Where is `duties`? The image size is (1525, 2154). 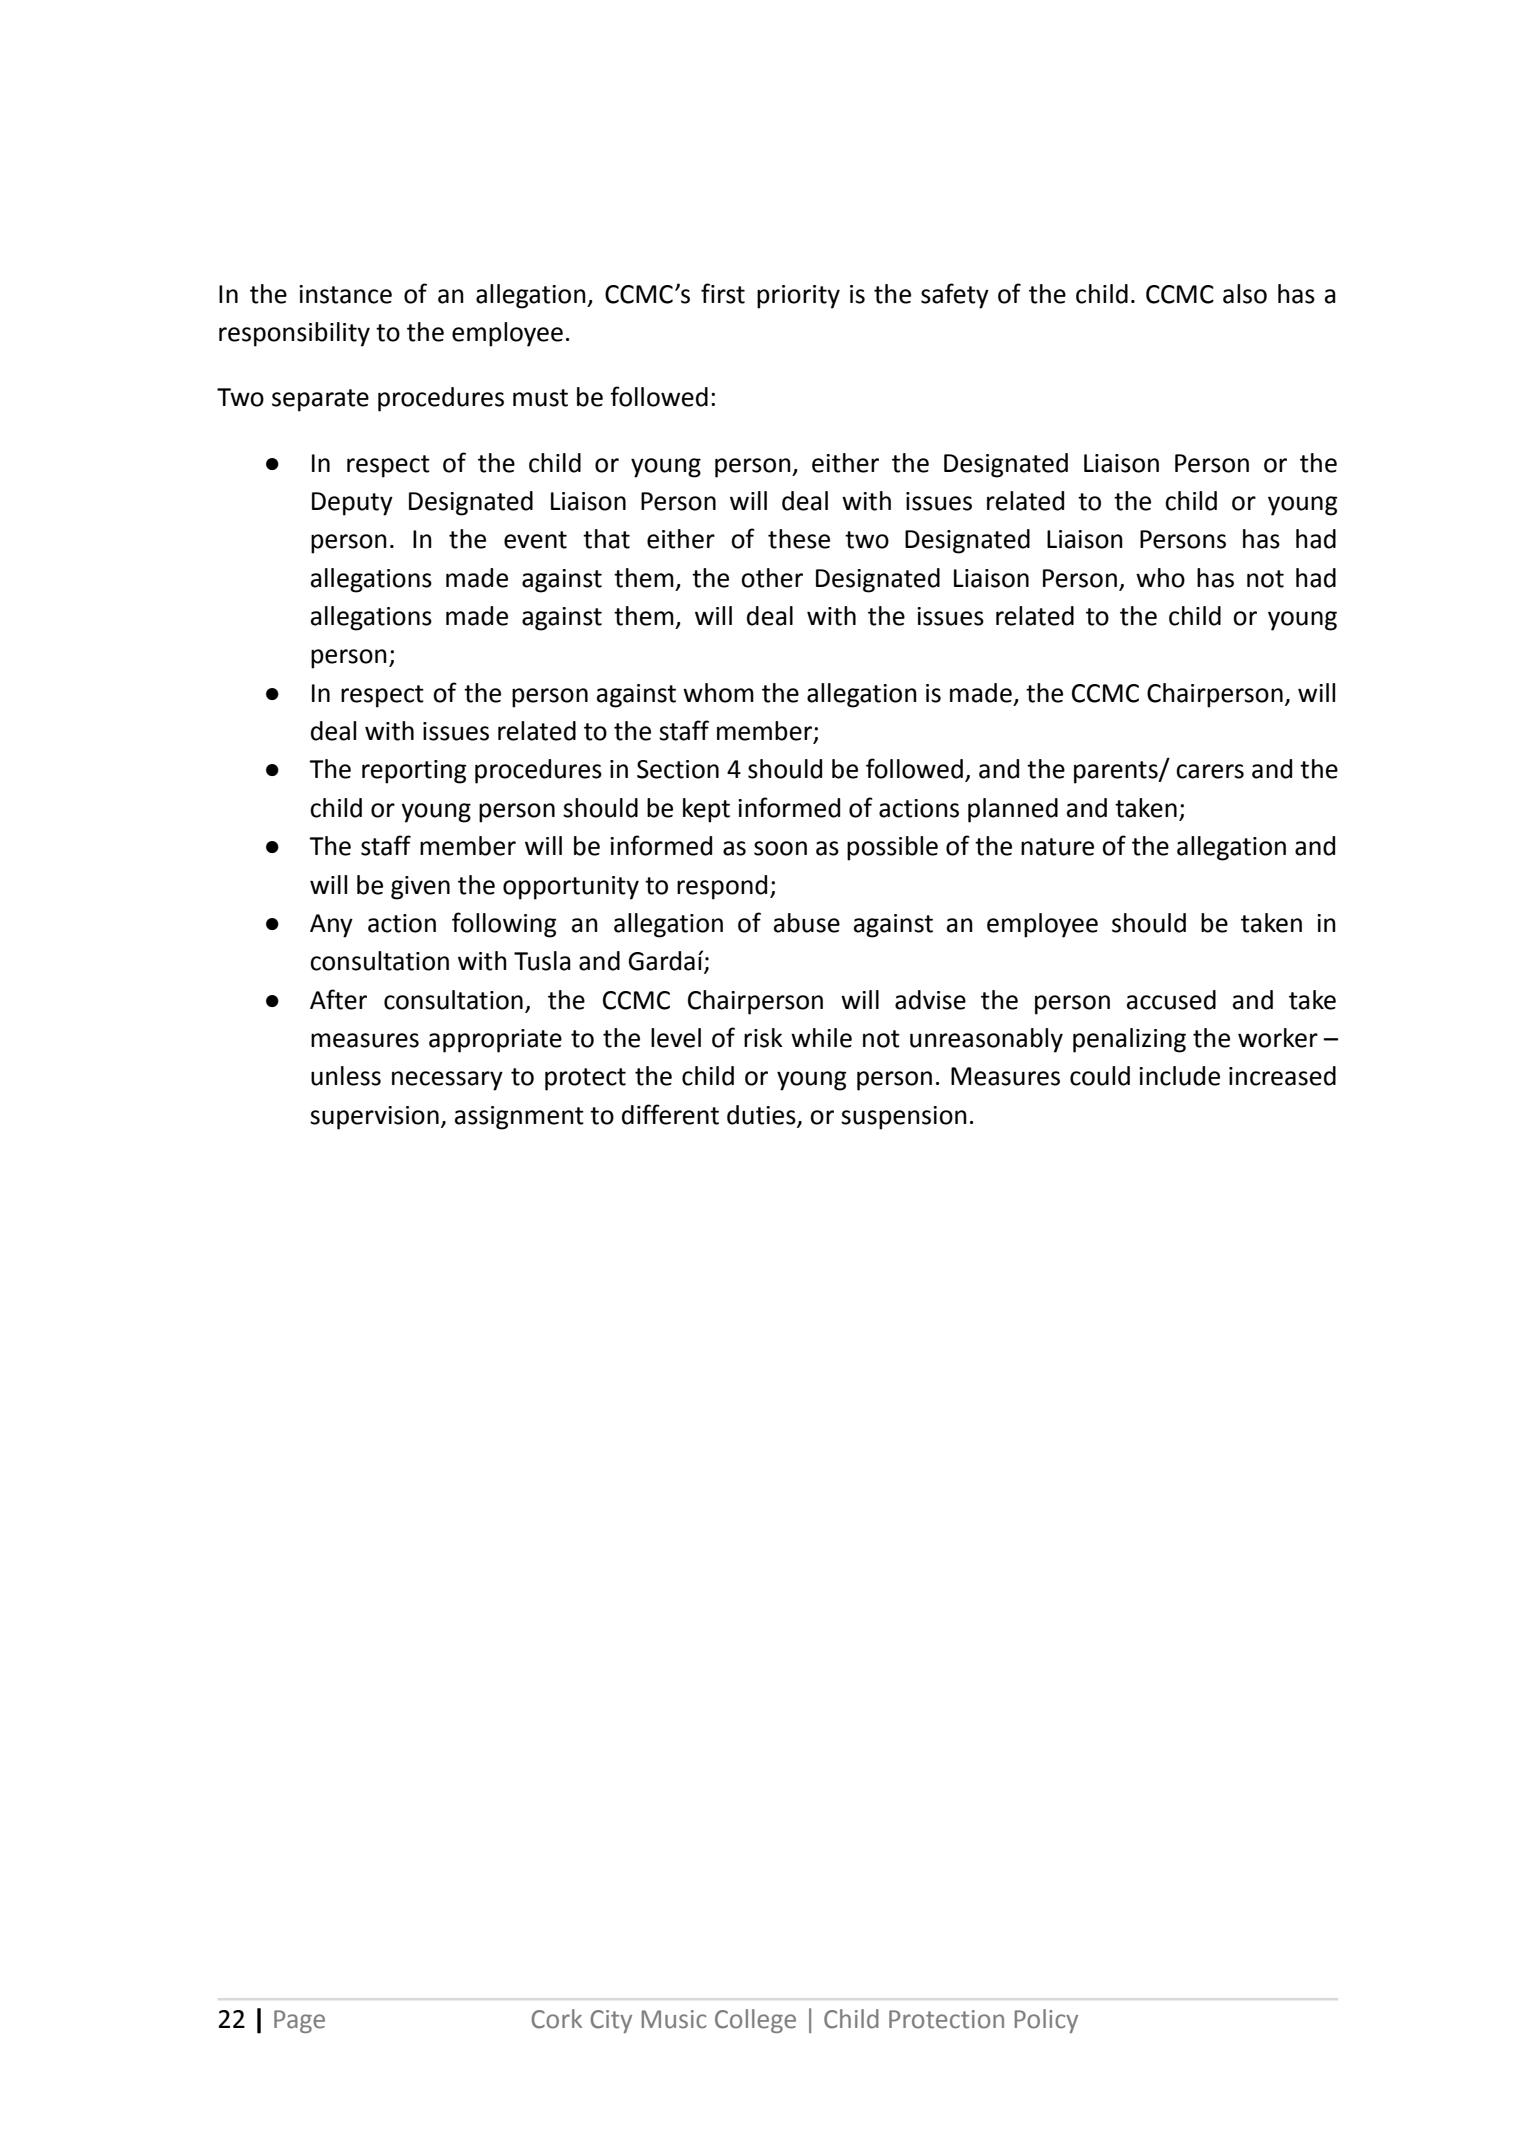 duties is located at coordinates (762, 1116).
